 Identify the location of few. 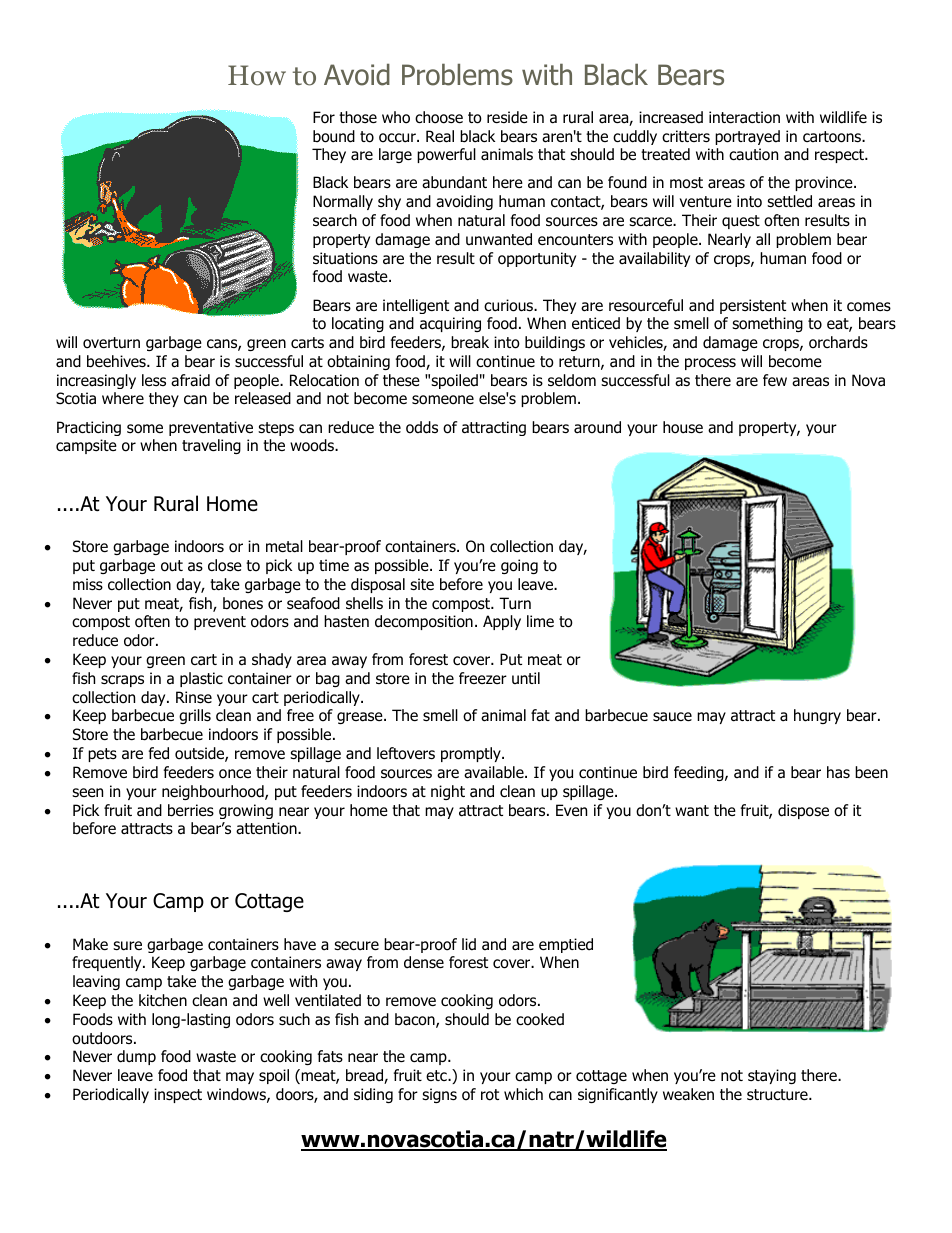
(775, 380).
